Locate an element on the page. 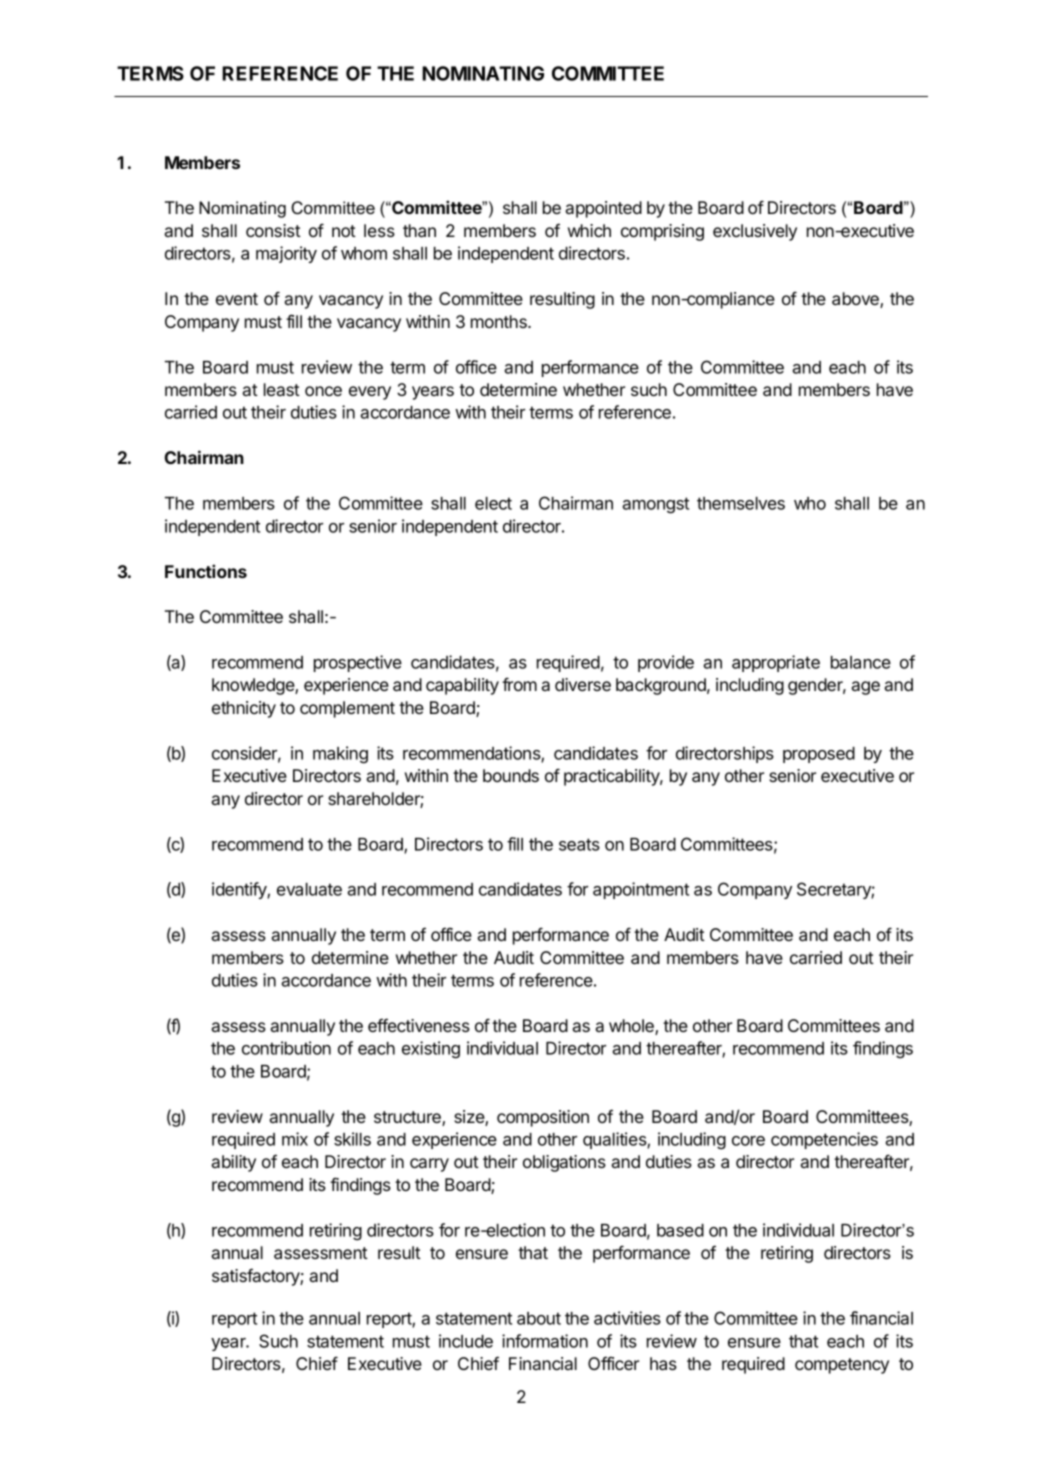 This page has height=1471, width=1041. whole is located at coordinates (632, 1027).
